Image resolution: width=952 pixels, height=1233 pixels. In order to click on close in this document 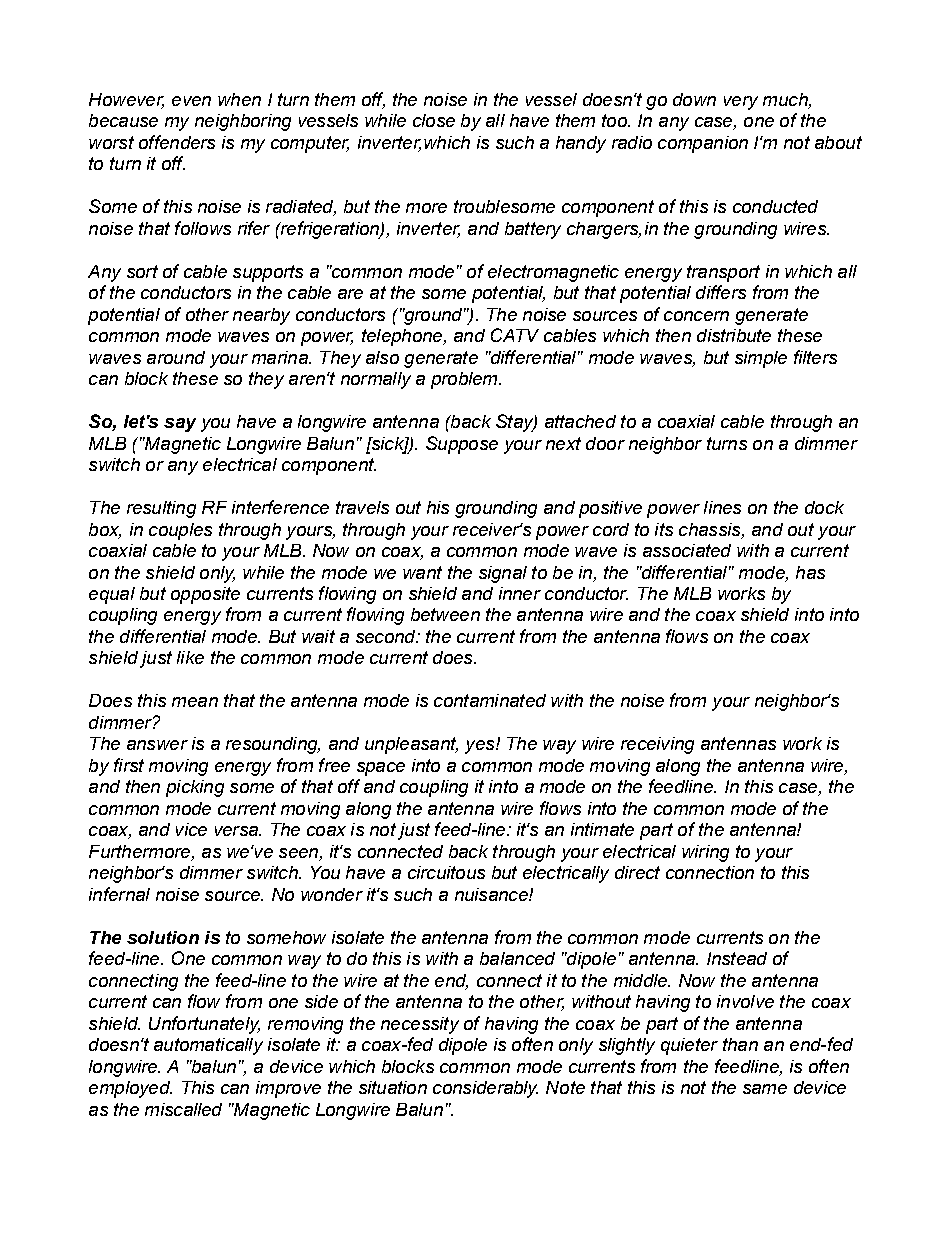, I will do `click(434, 120)`.
